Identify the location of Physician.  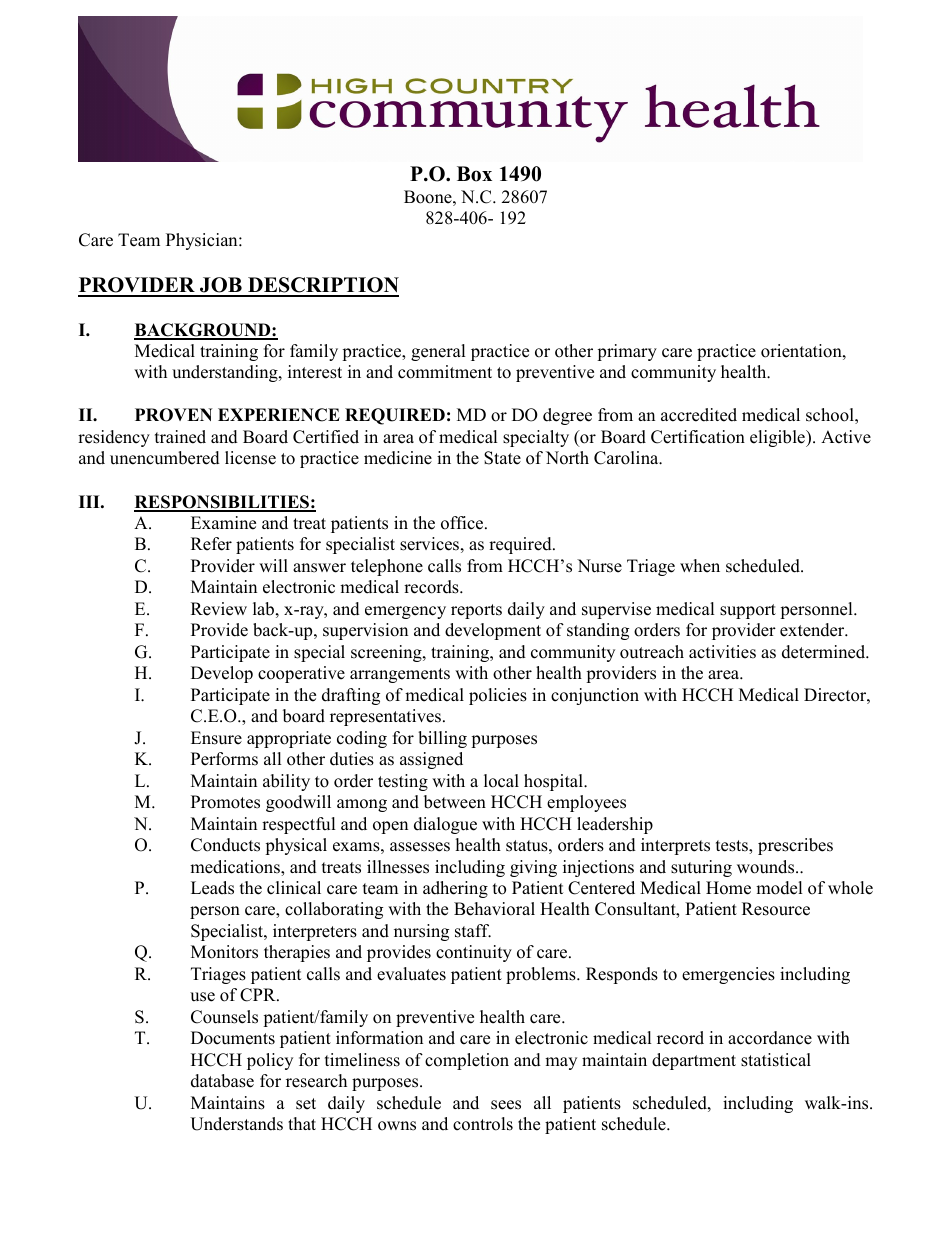
(203, 241).
